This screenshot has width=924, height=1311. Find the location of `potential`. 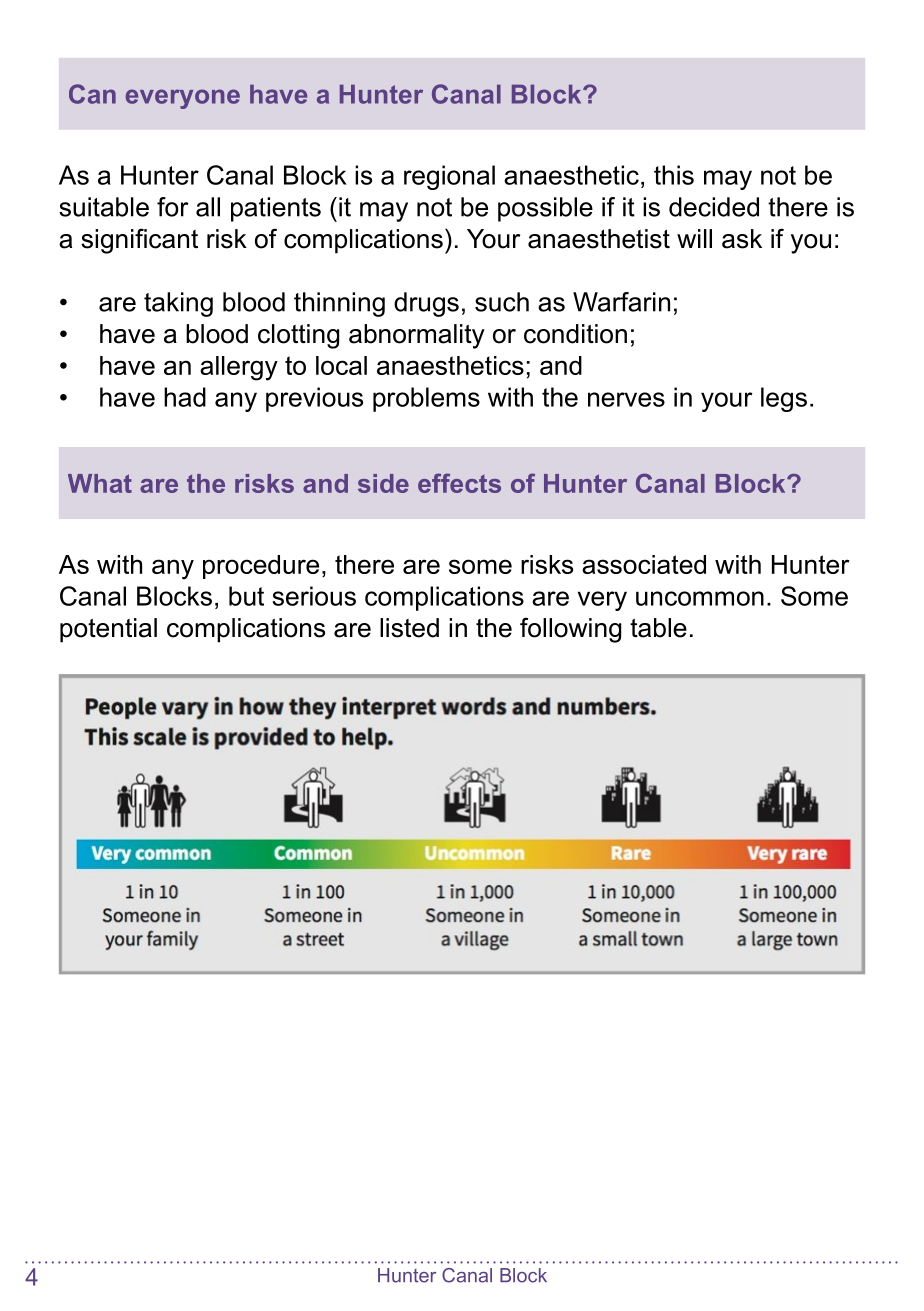

potential is located at coordinates (108, 630).
